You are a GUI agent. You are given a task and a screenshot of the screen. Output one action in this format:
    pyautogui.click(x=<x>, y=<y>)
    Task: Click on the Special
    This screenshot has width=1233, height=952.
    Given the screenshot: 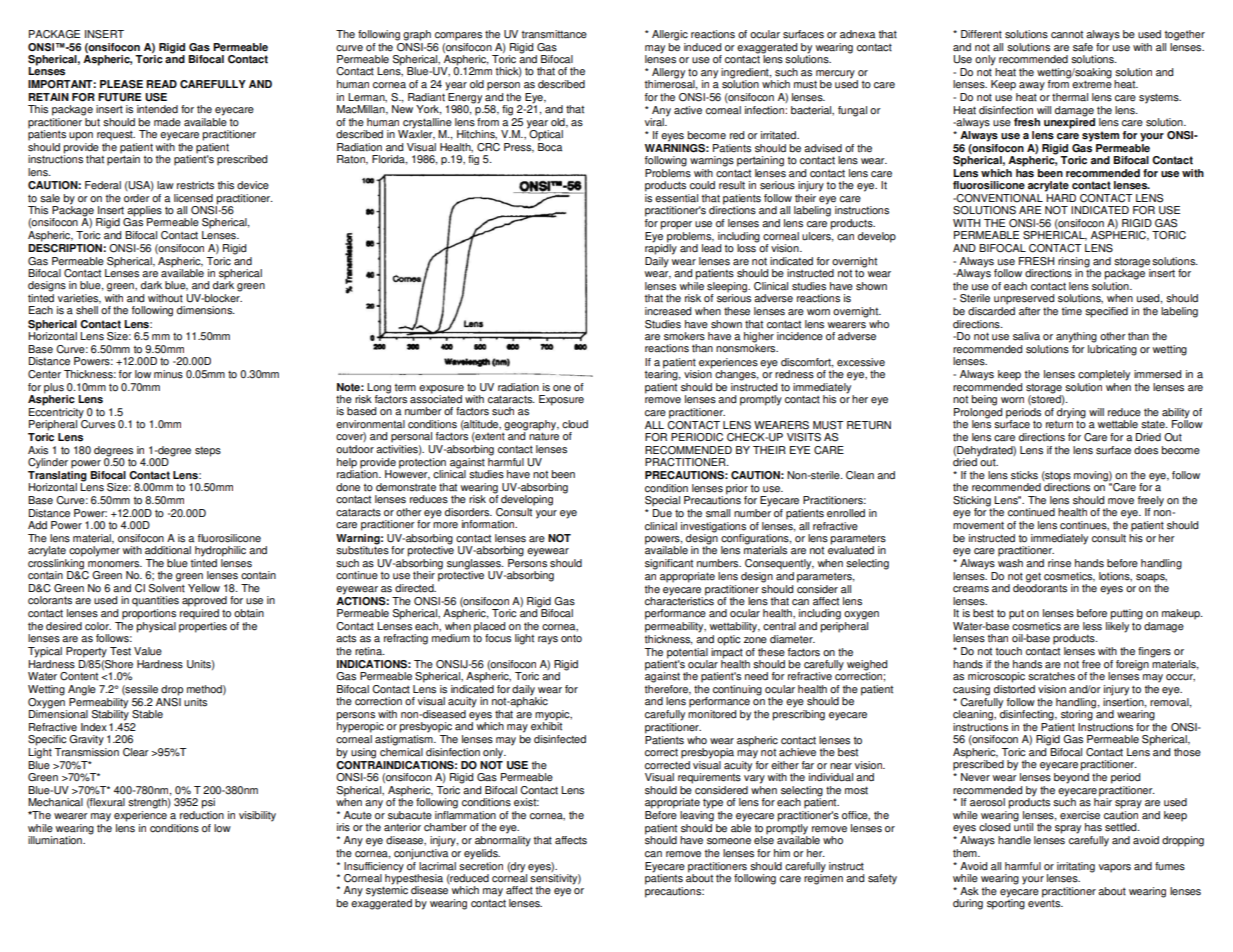 What is the action you would take?
    pyautogui.click(x=662, y=501)
